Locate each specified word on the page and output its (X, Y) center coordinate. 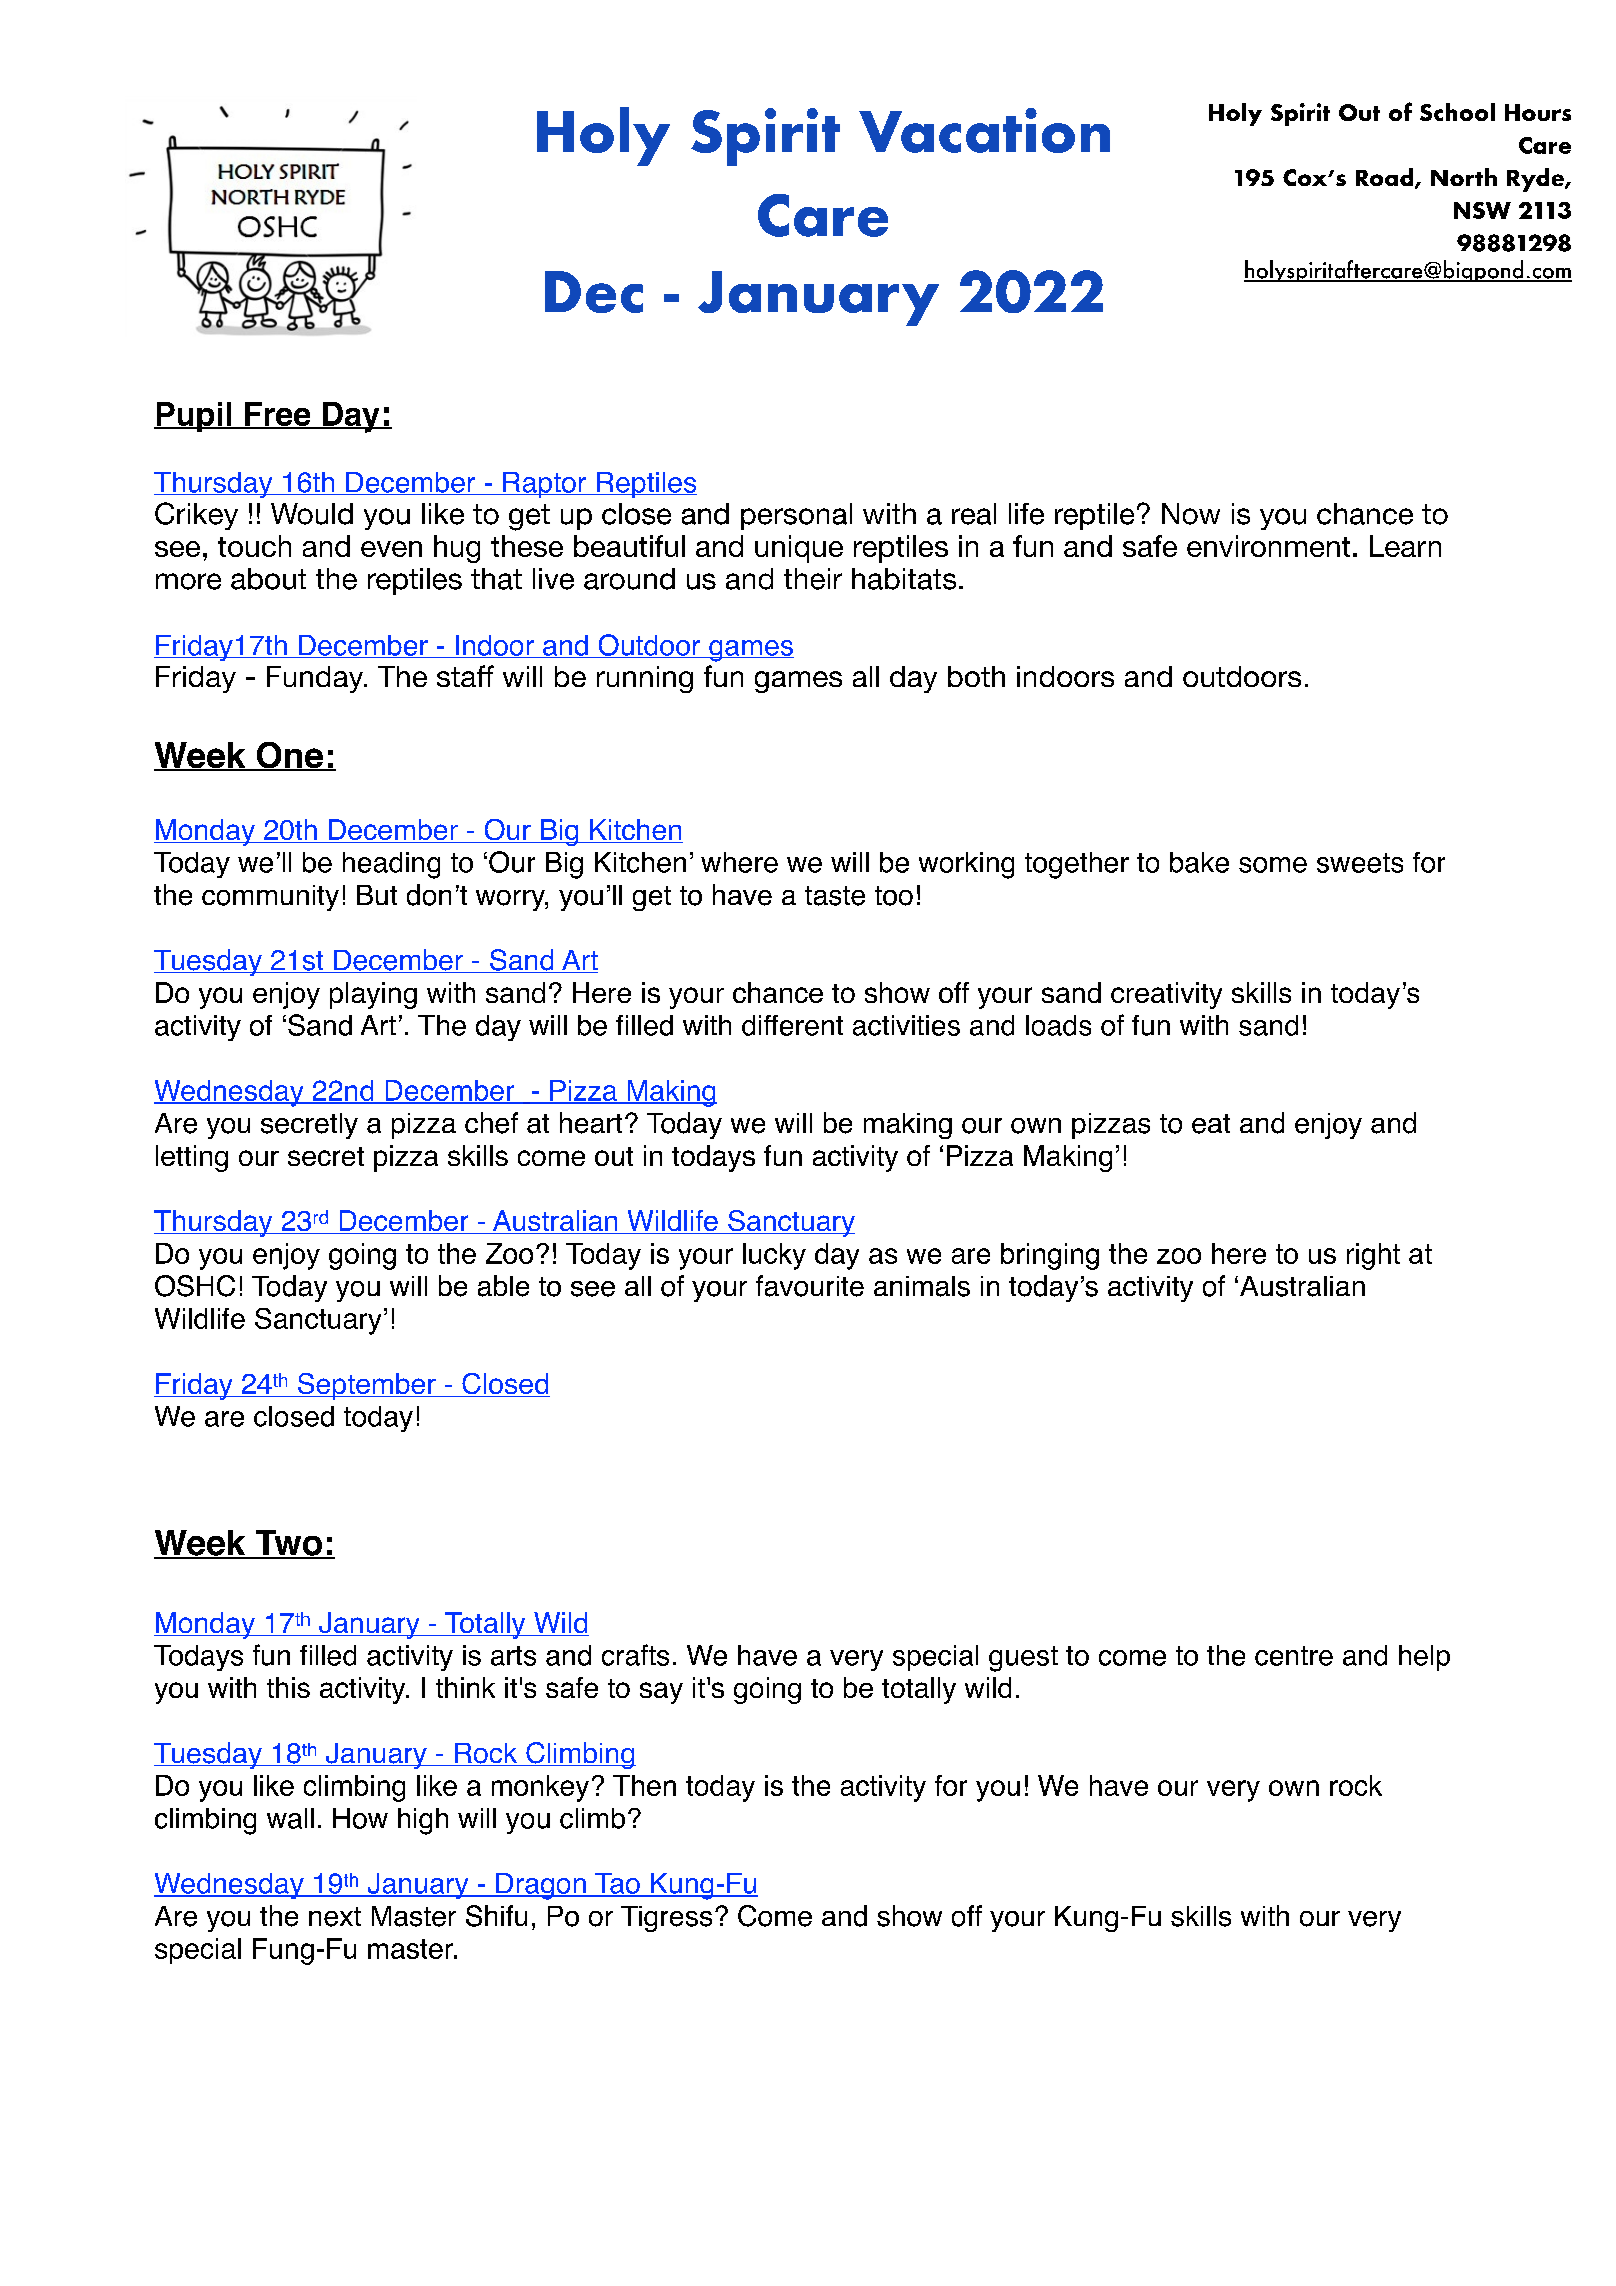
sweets (1360, 863)
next (335, 1917)
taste (835, 896)
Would (312, 514)
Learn (1405, 546)
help (1424, 1658)
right (1373, 1256)
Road (1386, 178)
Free (278, 415)
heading (391, 865)
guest (1023, 1659)
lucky (774, 1256)
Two (289, 1544)
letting (192, 1158)
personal (796, 516)
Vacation (984, 130)
